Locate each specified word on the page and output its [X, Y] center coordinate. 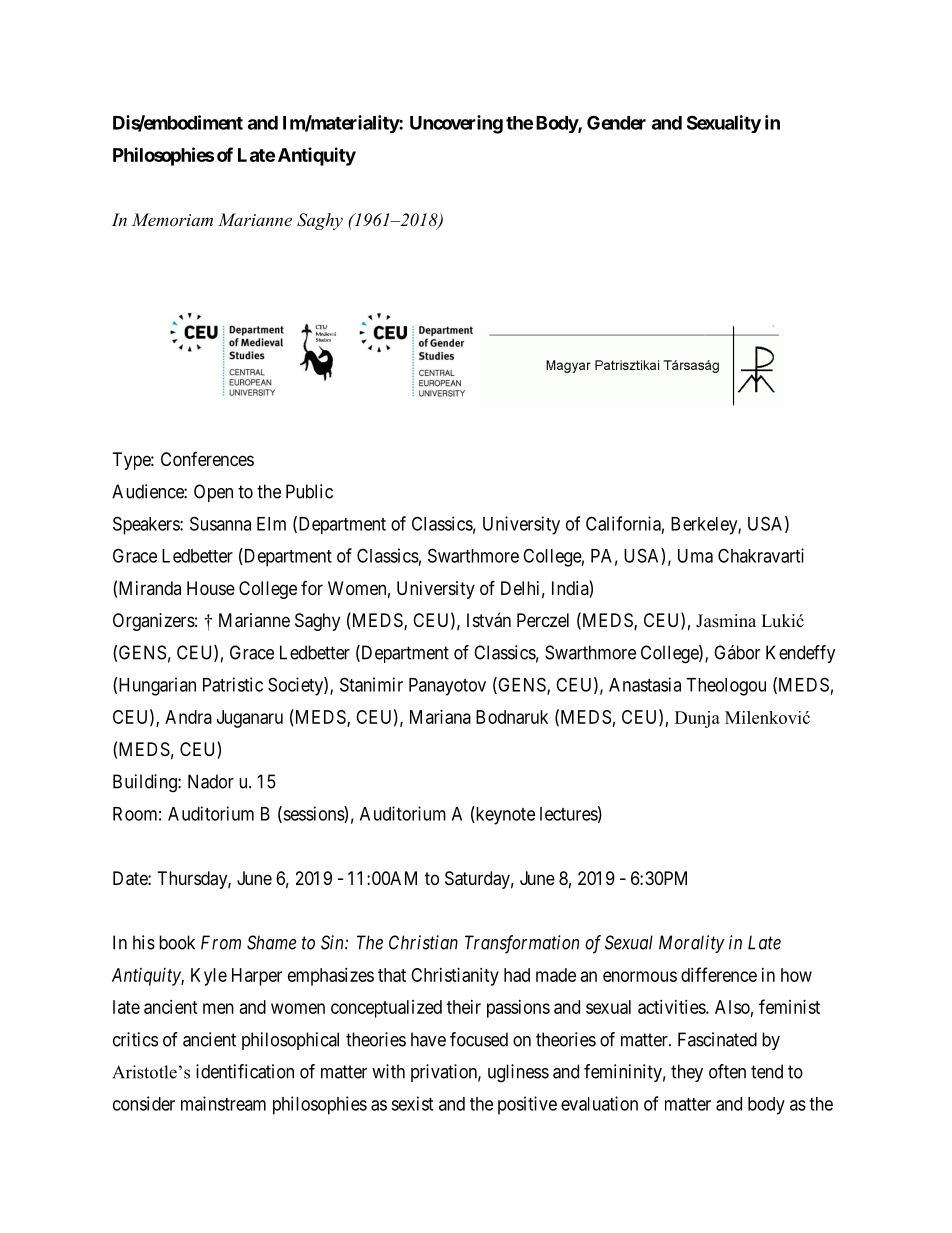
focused [479, 1039]
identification [245, 1071]
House [211, 588]
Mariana [440, 717]
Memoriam [172, 219]
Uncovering [456, 124]
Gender [616, 122]
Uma [695, 556]
